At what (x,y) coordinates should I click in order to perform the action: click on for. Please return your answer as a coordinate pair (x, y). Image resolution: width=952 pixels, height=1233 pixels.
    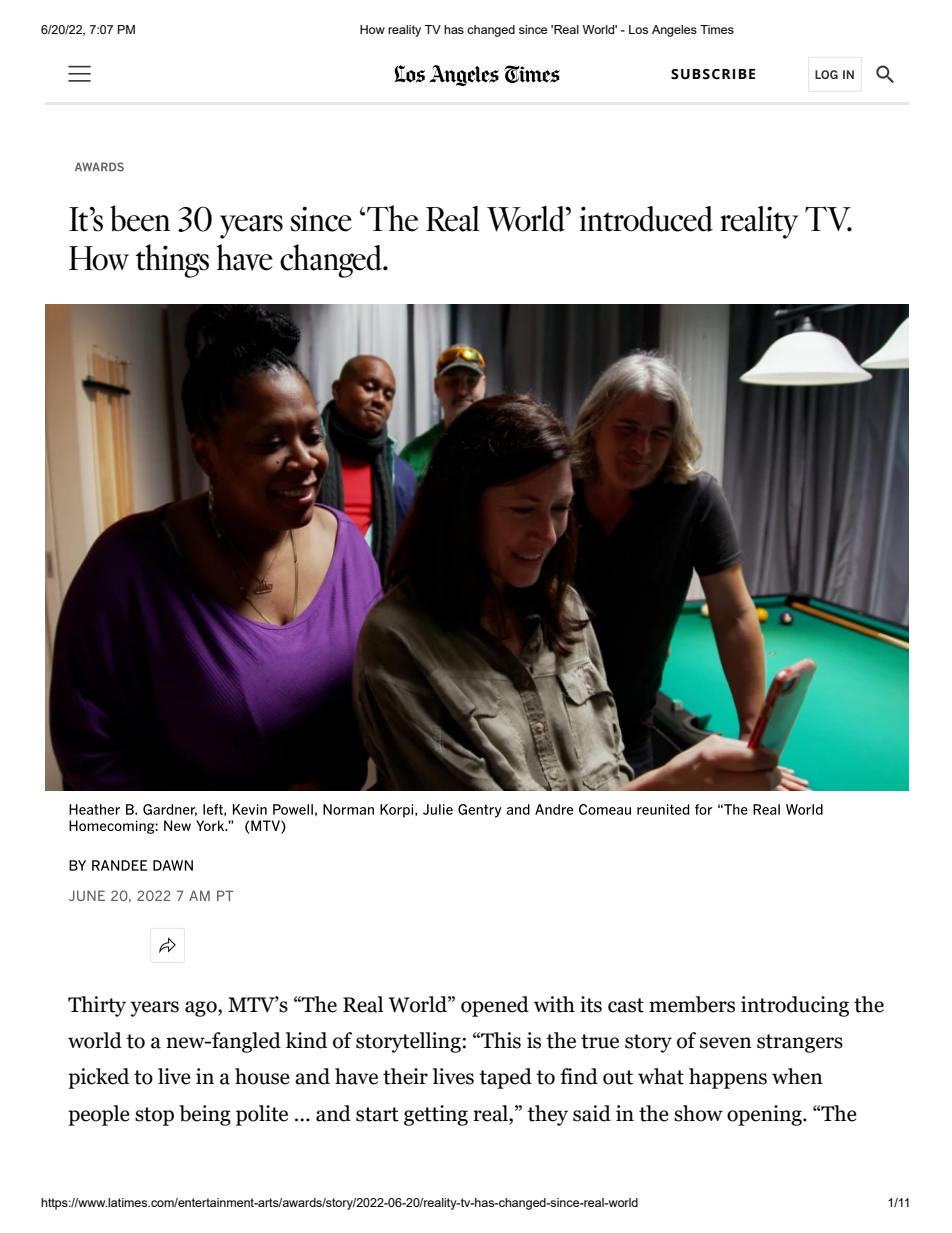
    Looking at the image, I should click on (704, 809).
